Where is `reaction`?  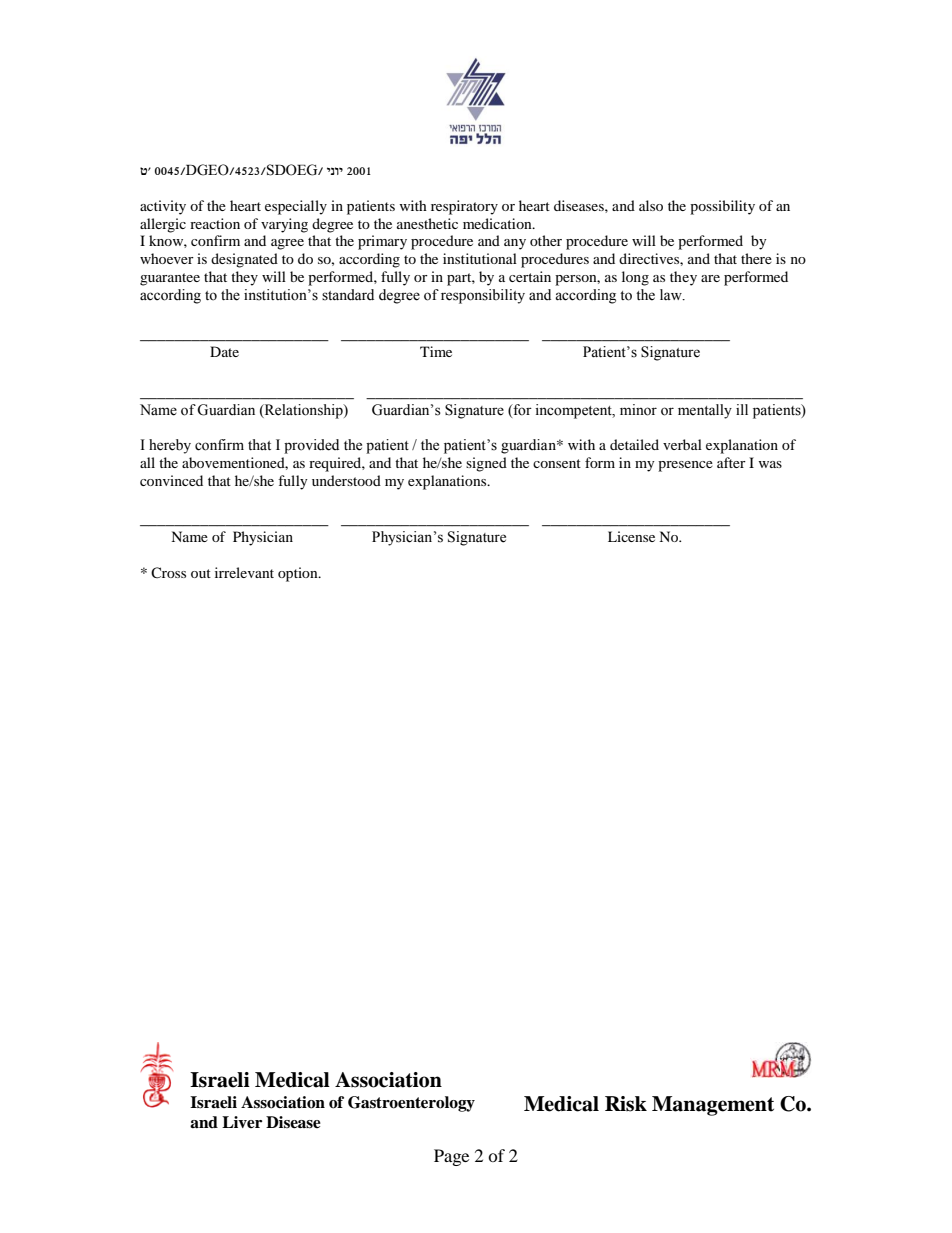
reaction is located at coordinates (215, 223).
